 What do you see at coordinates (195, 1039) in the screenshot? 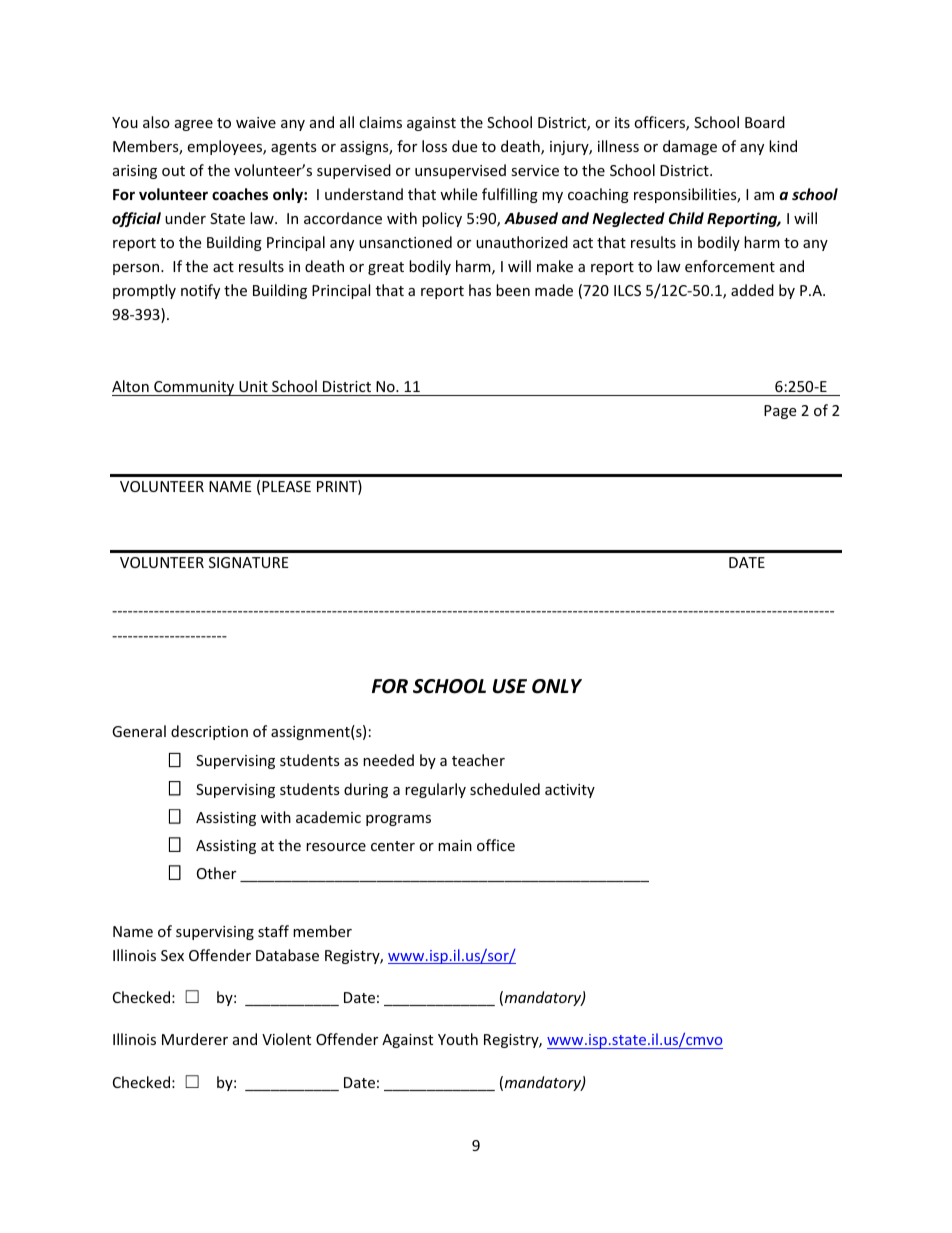
I see `Murderer` at bounding box center [195, 1039].
